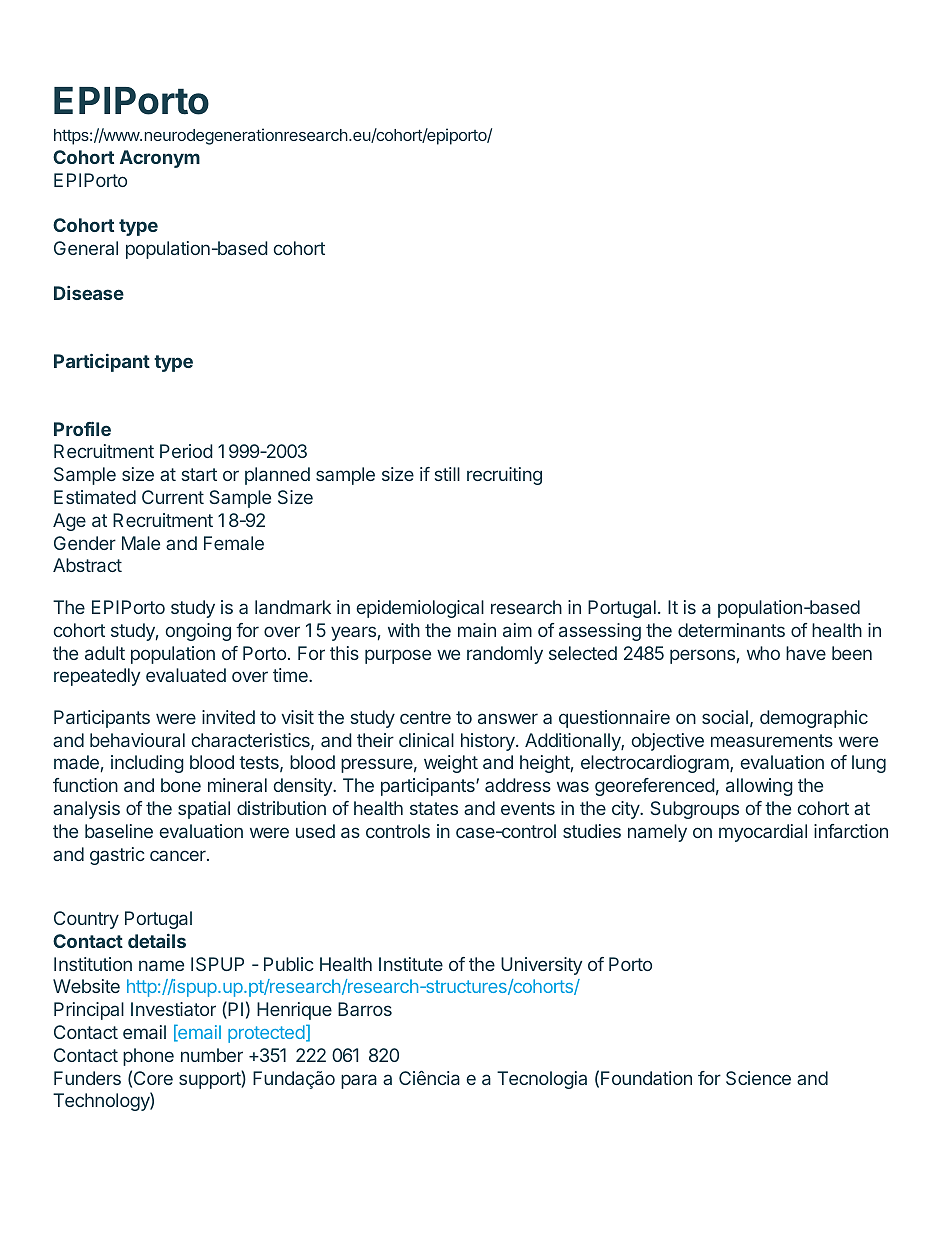 This image has height=1233, width=952. What do you see at coordinates (542, 1080) in the image?
I see `Tecnologia` at bounding box center [542, 1080].
